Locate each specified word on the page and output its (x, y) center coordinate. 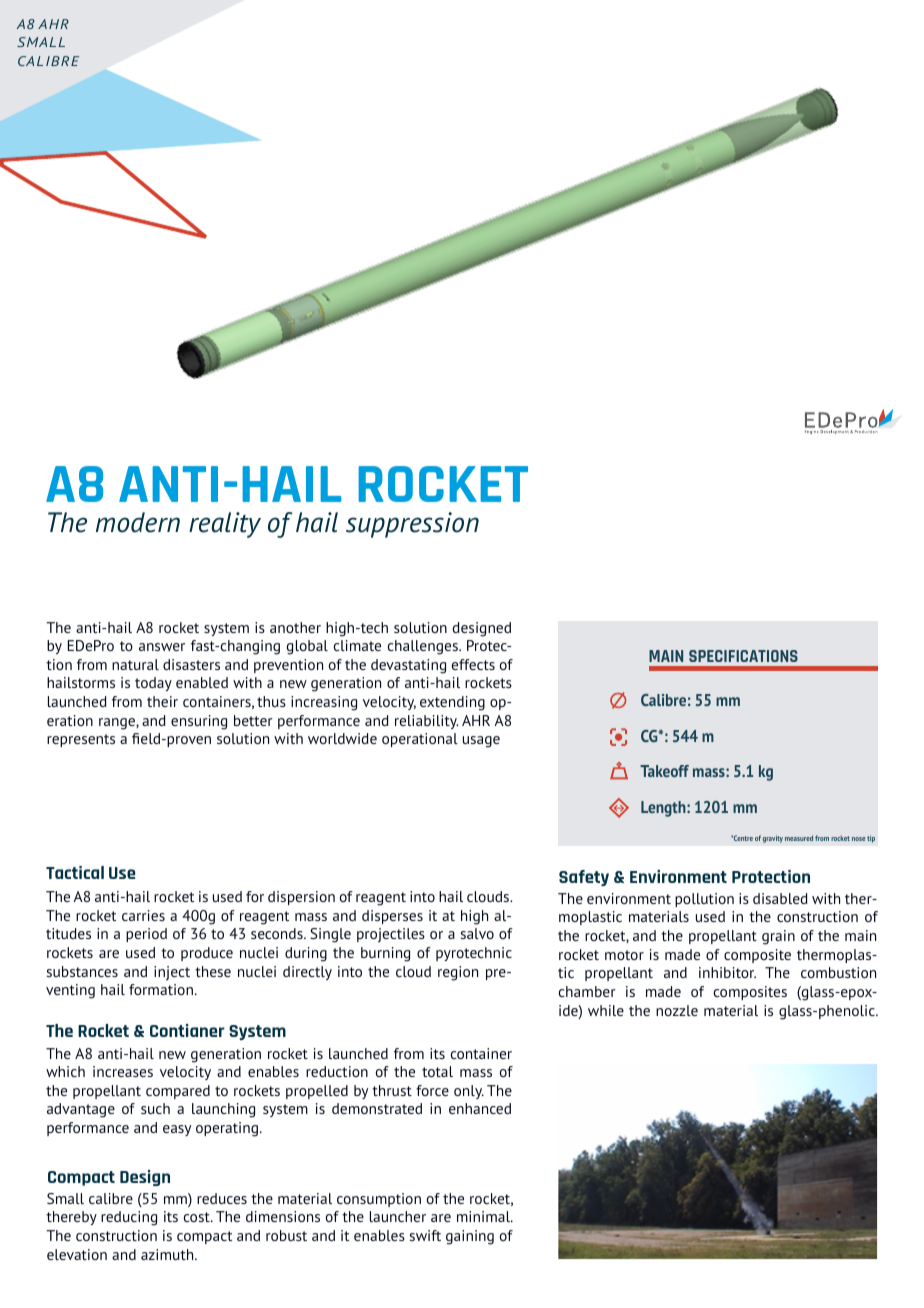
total (437, 1071)
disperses (392, 917)
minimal (484, 1216)
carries (143, 915)
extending (452, 703)
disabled (780, 898)
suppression (412, 525)
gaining (470, 1237)
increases (123, 1071)
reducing (129, 1218)
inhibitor (727, 972)
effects (473, 664)
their (162, 701)
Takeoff (664, 771)
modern (138, 522)
